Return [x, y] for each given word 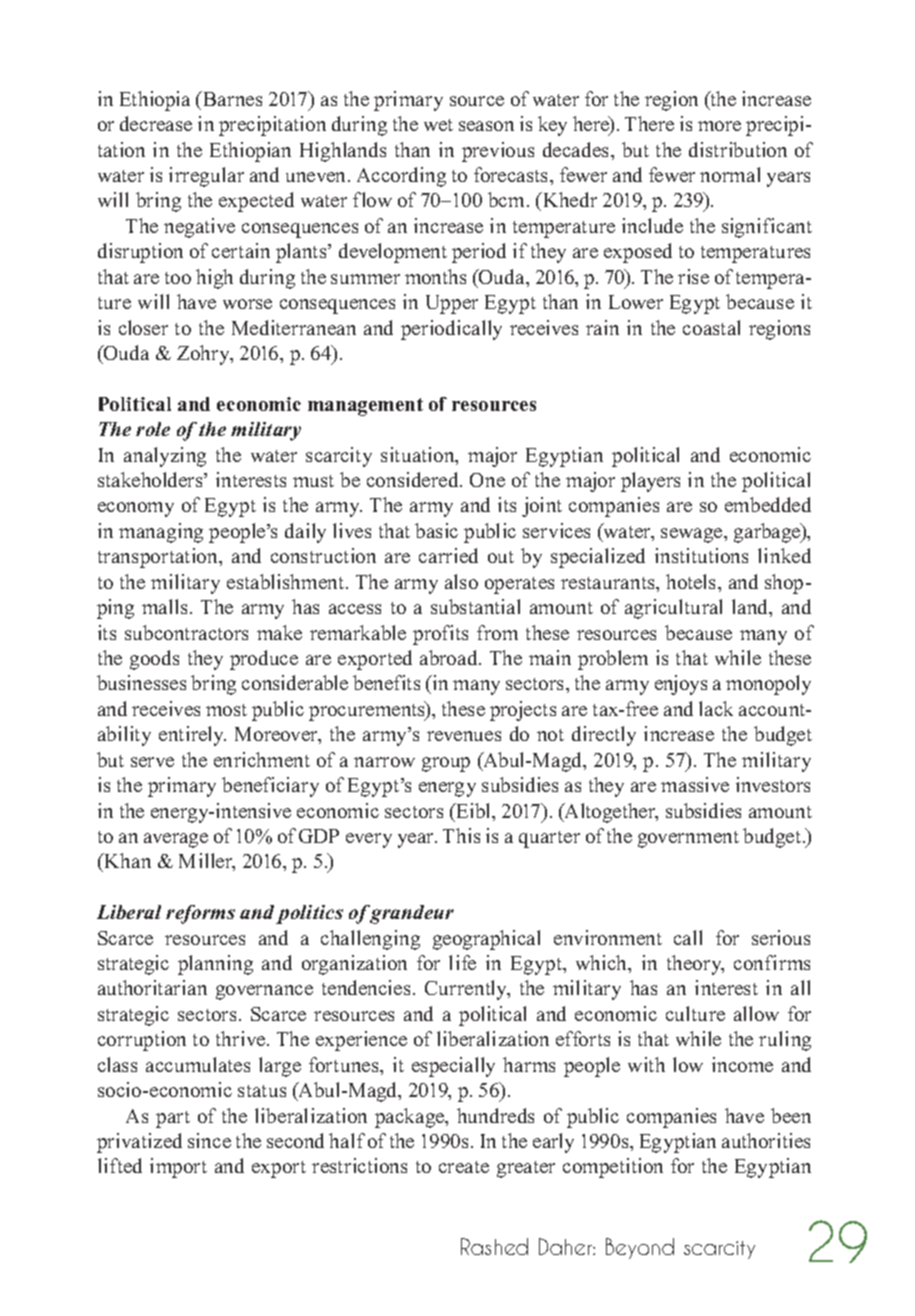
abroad [450, 657]
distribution [738, 149]
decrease [156, 123]
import [178, 1168]
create [464, 1167]
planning [215, 965]
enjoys [681, 685]
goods [154, 660]
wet [438, 125]
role [153, 429]
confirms [772, 962]
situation [419, 456]
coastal [711, 327]
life [462, 962]
